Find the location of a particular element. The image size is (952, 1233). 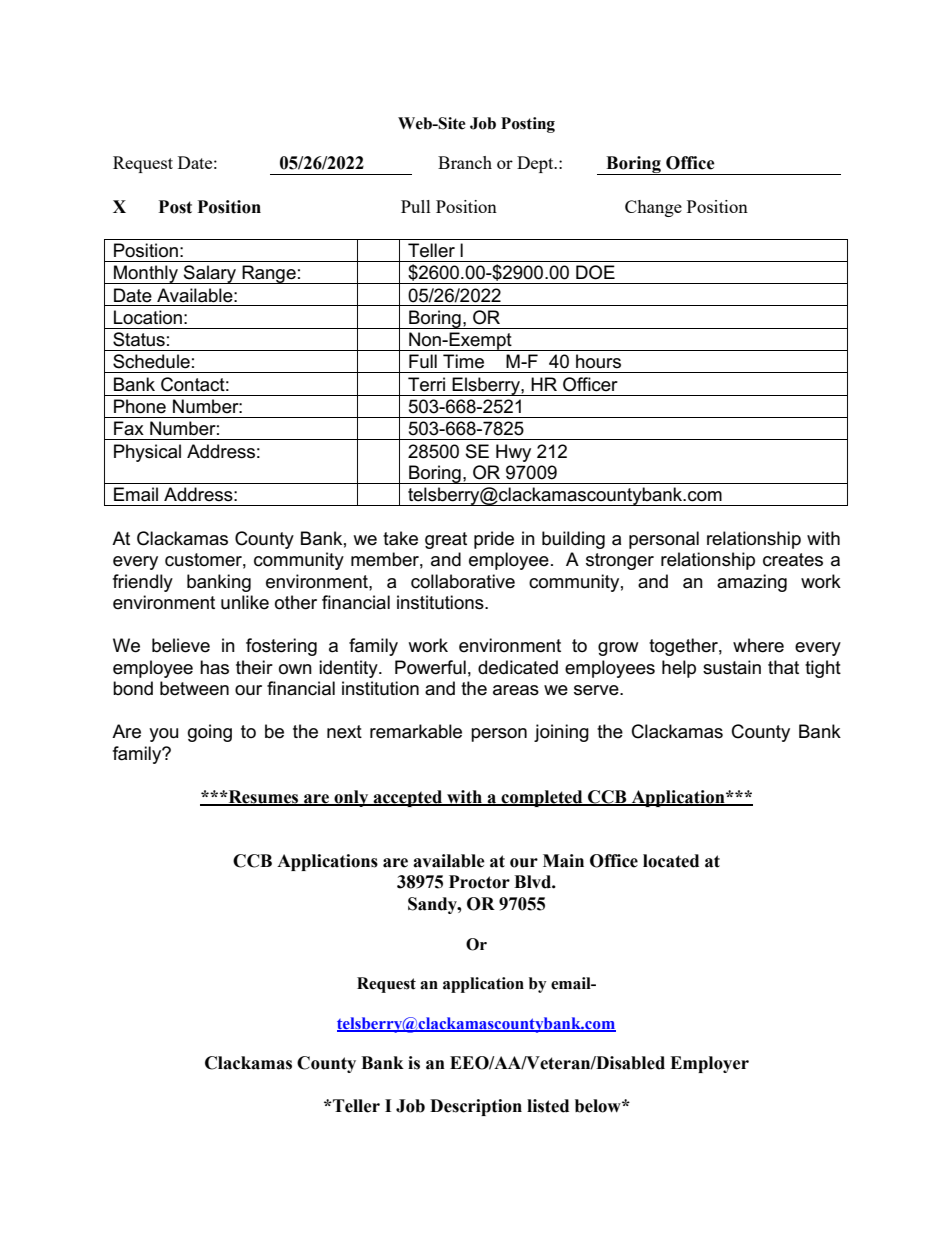

Proctor is located at coordinates (479, 882).
